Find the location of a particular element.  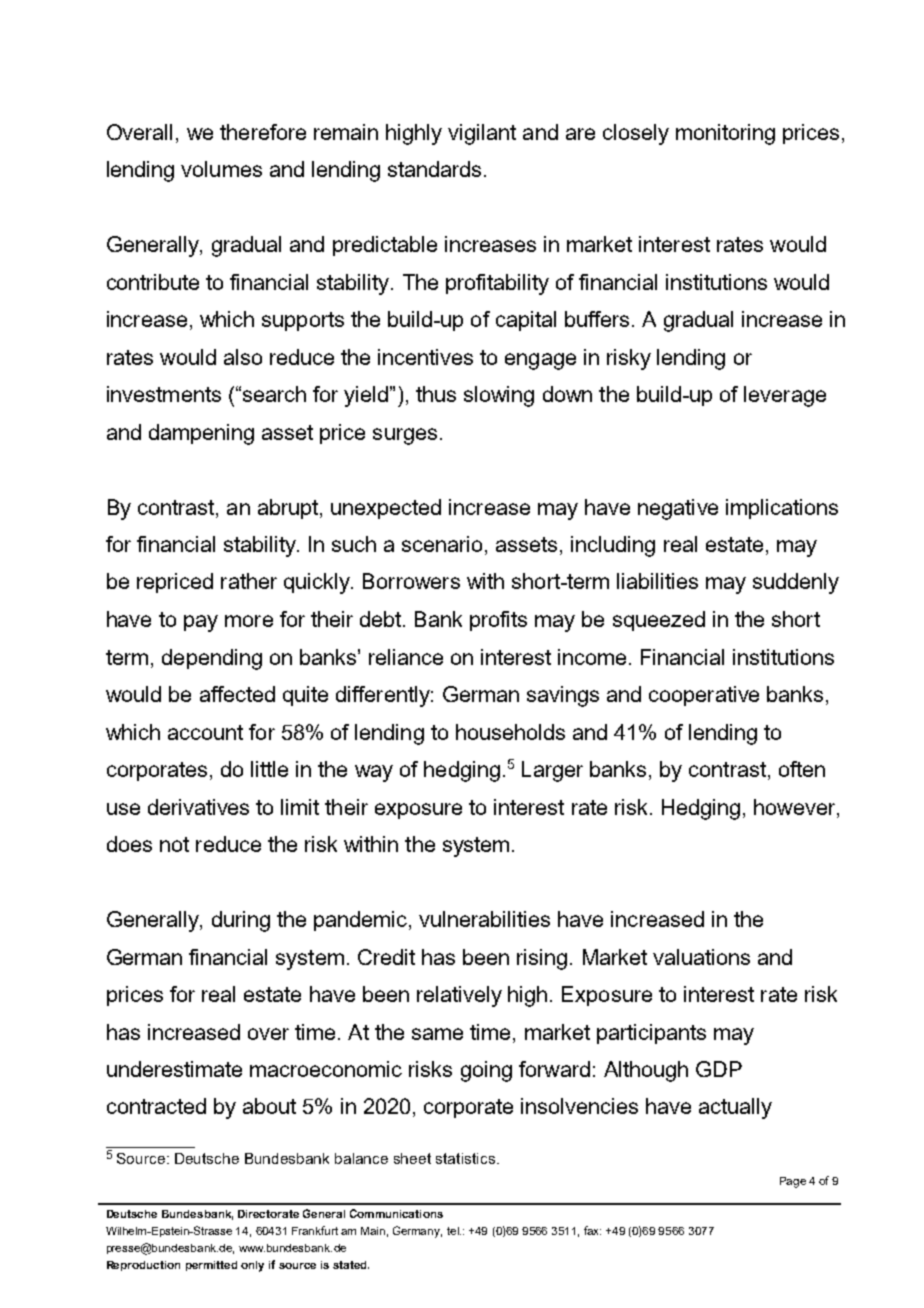

valuations is located at coordinates (701, 957).
